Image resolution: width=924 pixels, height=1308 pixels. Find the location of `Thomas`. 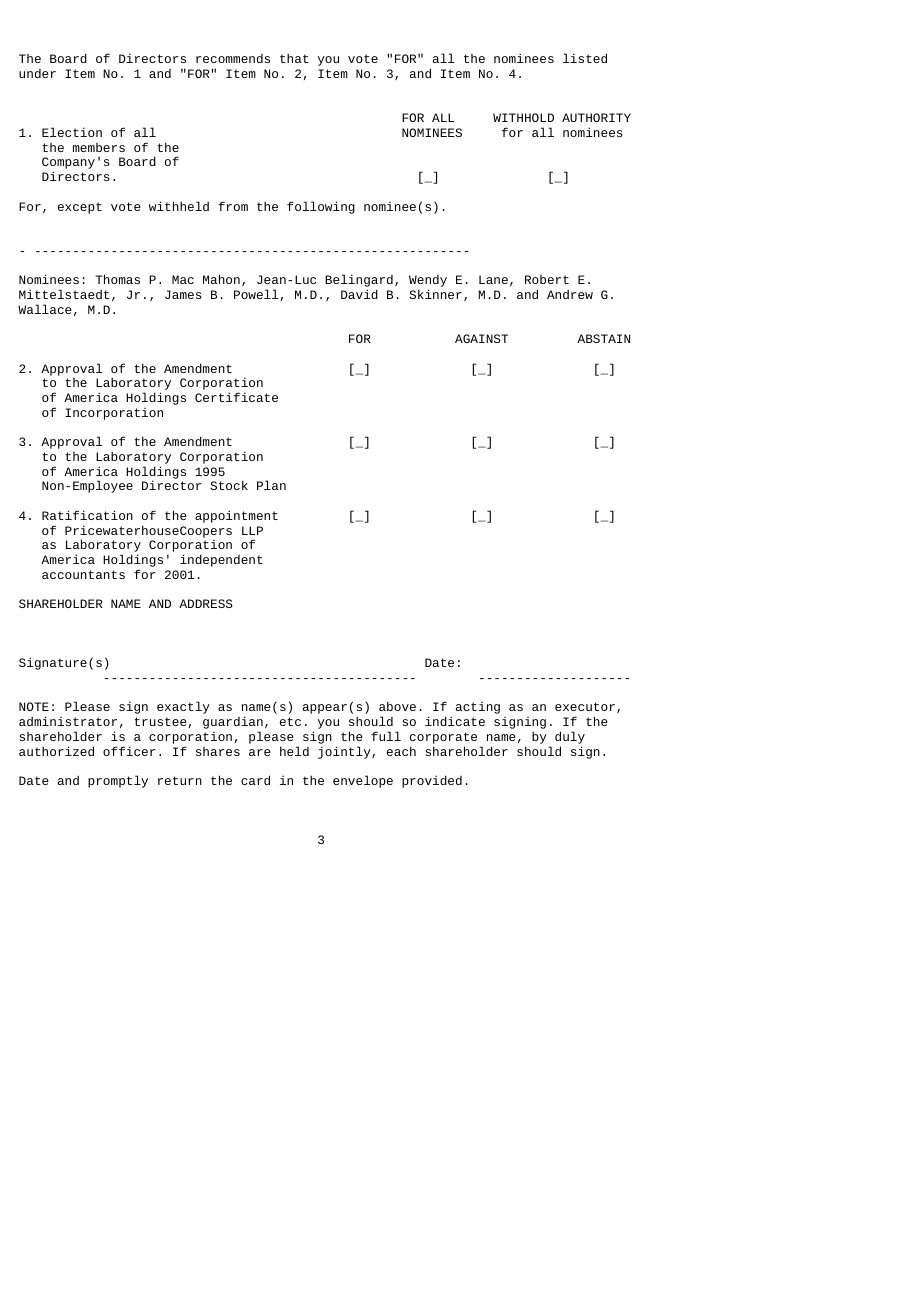

Thomas is located at coordinates (118, 279).
